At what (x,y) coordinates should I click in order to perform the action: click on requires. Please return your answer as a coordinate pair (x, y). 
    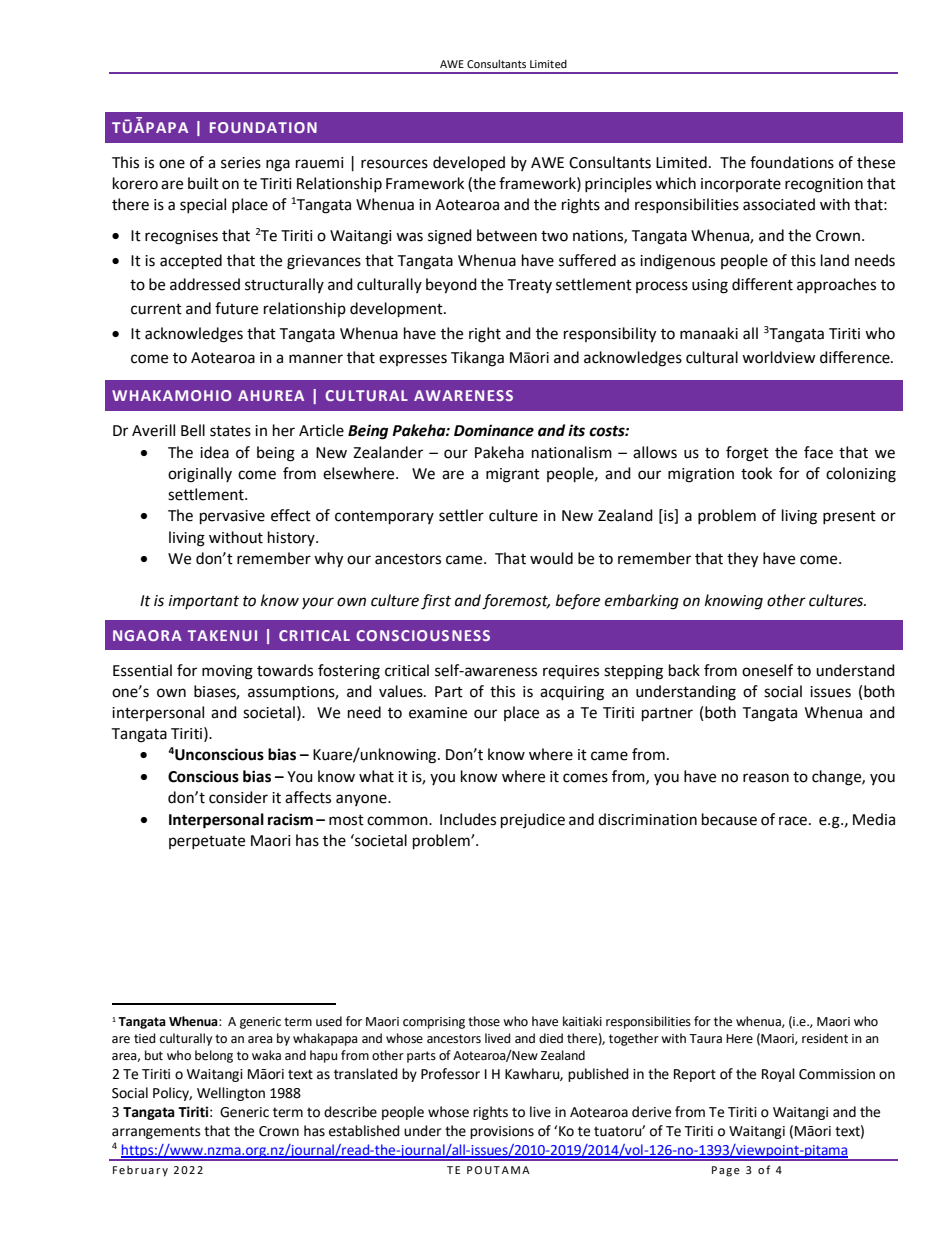
    Looking at the image, I should click on (571, 672).
